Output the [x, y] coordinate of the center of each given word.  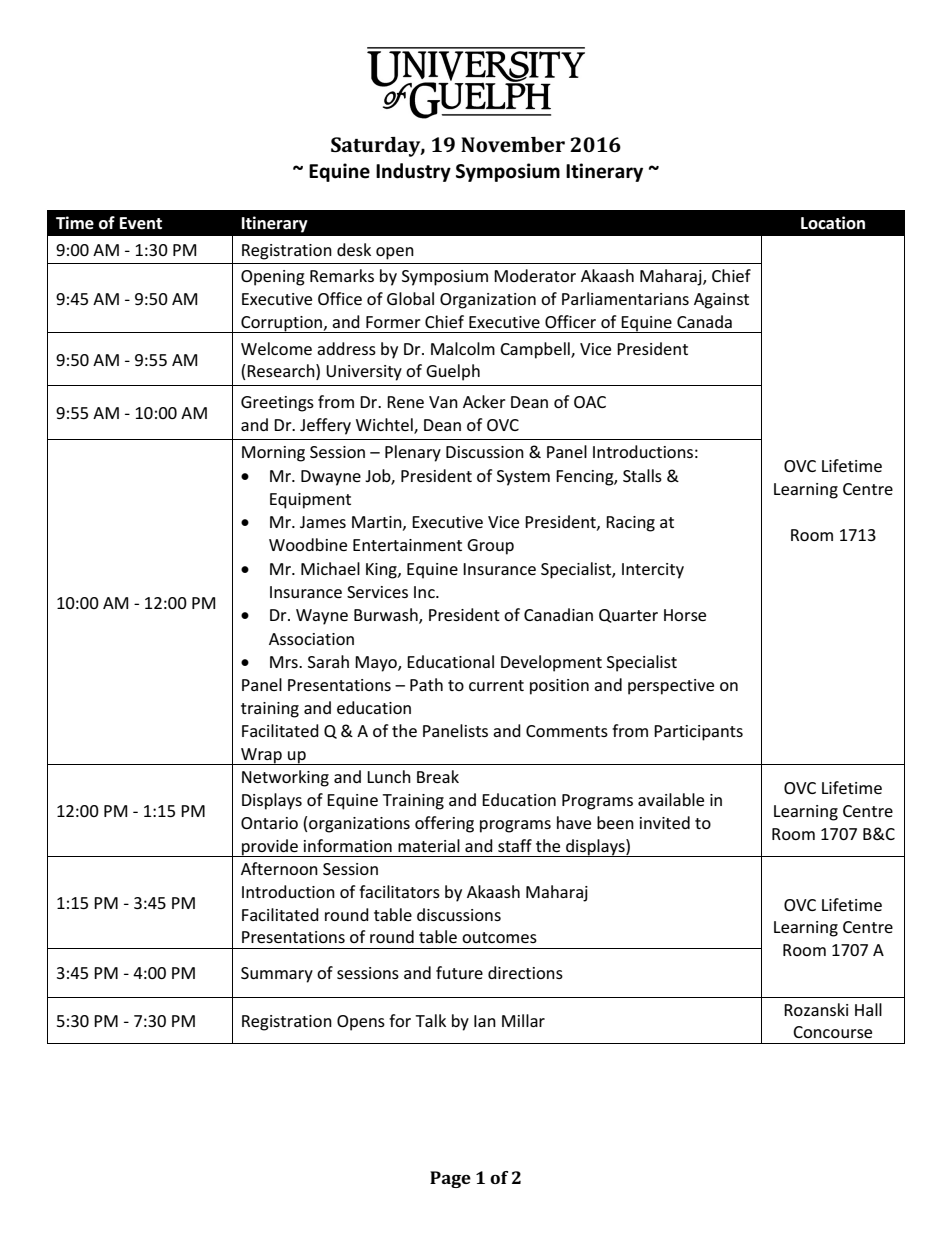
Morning [273, 454]
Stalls [642, 475]
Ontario [269, 823]
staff [515, 845]
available [671, 799]
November [513, 144]
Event [141, 223]
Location [833, 223]
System [523, 478]
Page [450, 1179]
